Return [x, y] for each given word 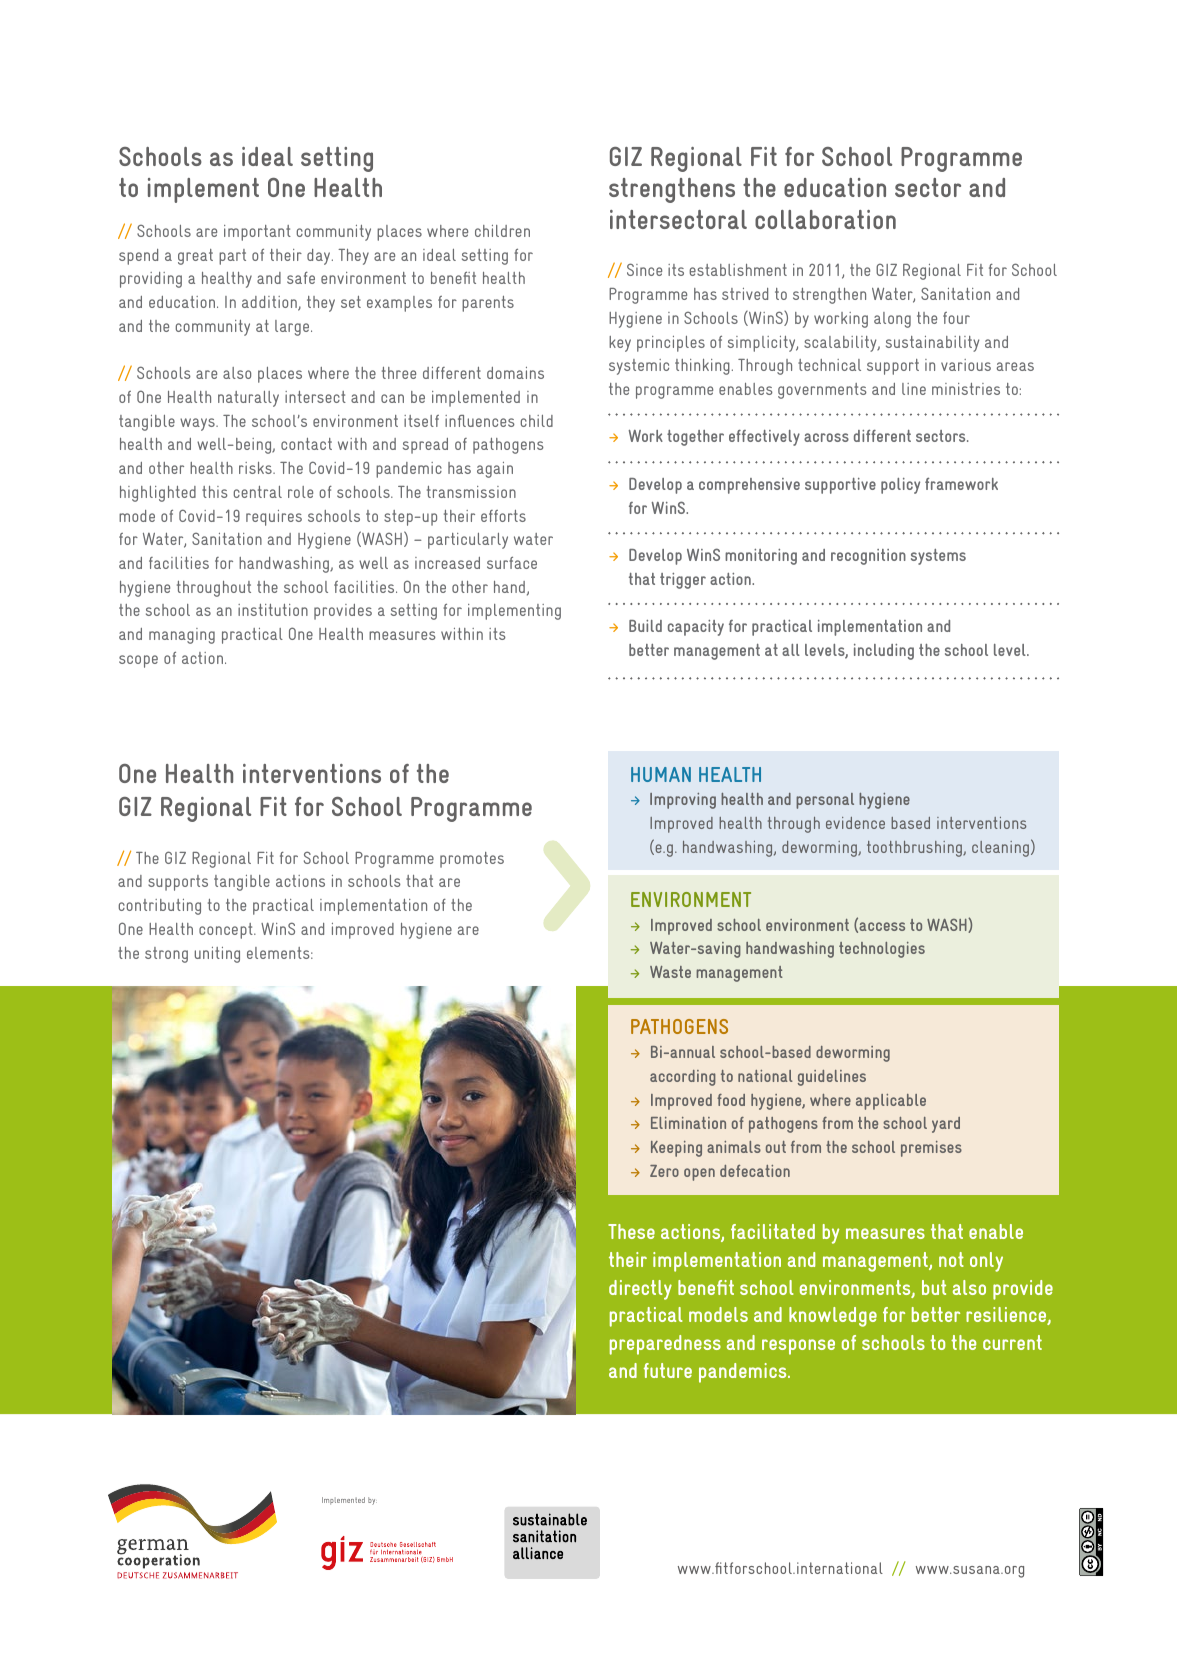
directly [640, 1290]
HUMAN [661, 774]
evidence [855, 823]
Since [644, 269]
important [257, 233]
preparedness [665, 1345]
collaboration [825, 219]
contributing [159, 907]
